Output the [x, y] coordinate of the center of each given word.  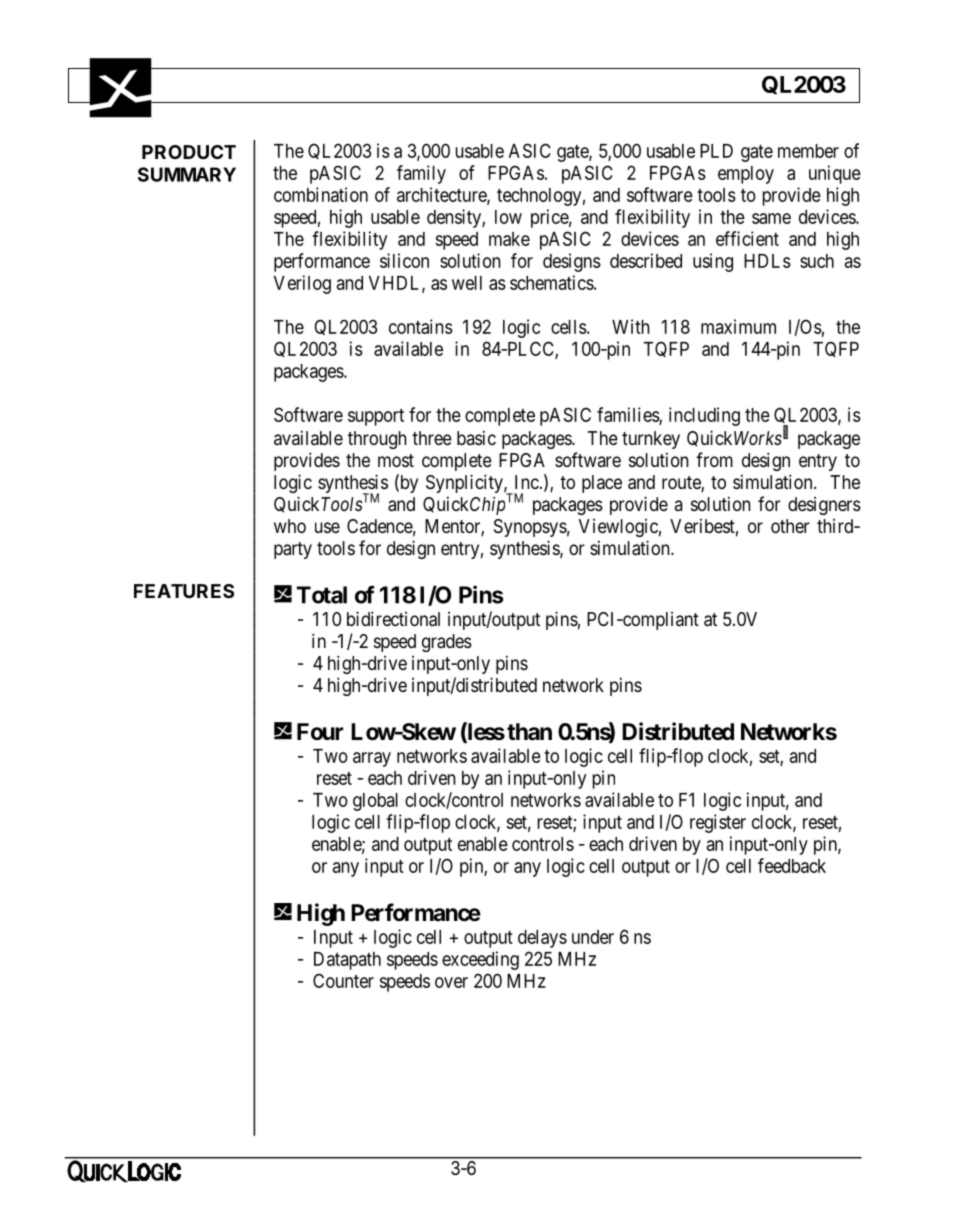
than [529, 732]
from [714, 459]
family [421, 174]
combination [321, 194]
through [377, 440]
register [718, 823]
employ [746, 175]
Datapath [347, 961]
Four [320, 731]
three [432, 438]
